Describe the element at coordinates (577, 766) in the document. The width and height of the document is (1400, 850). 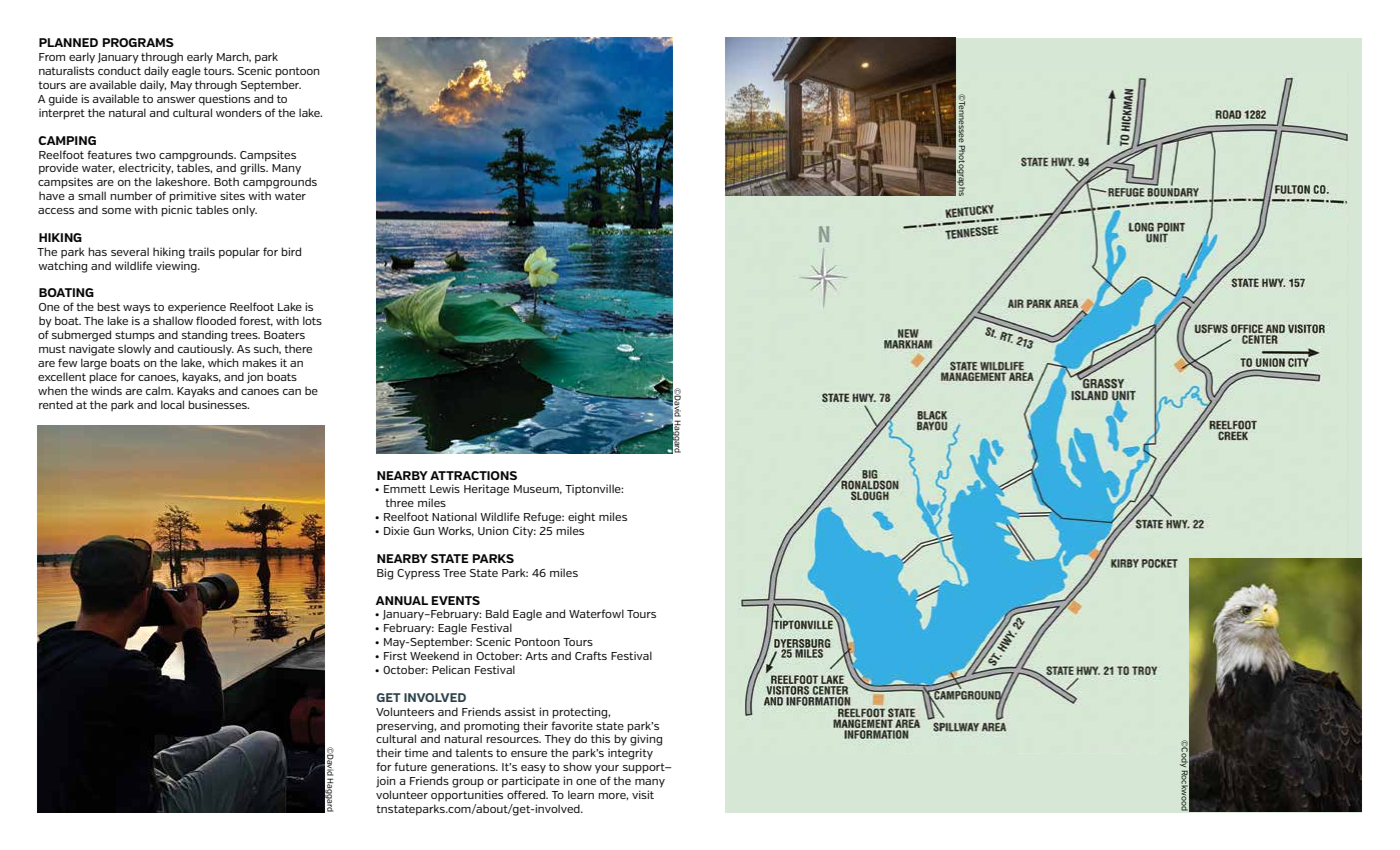
I see `show` at that location.
